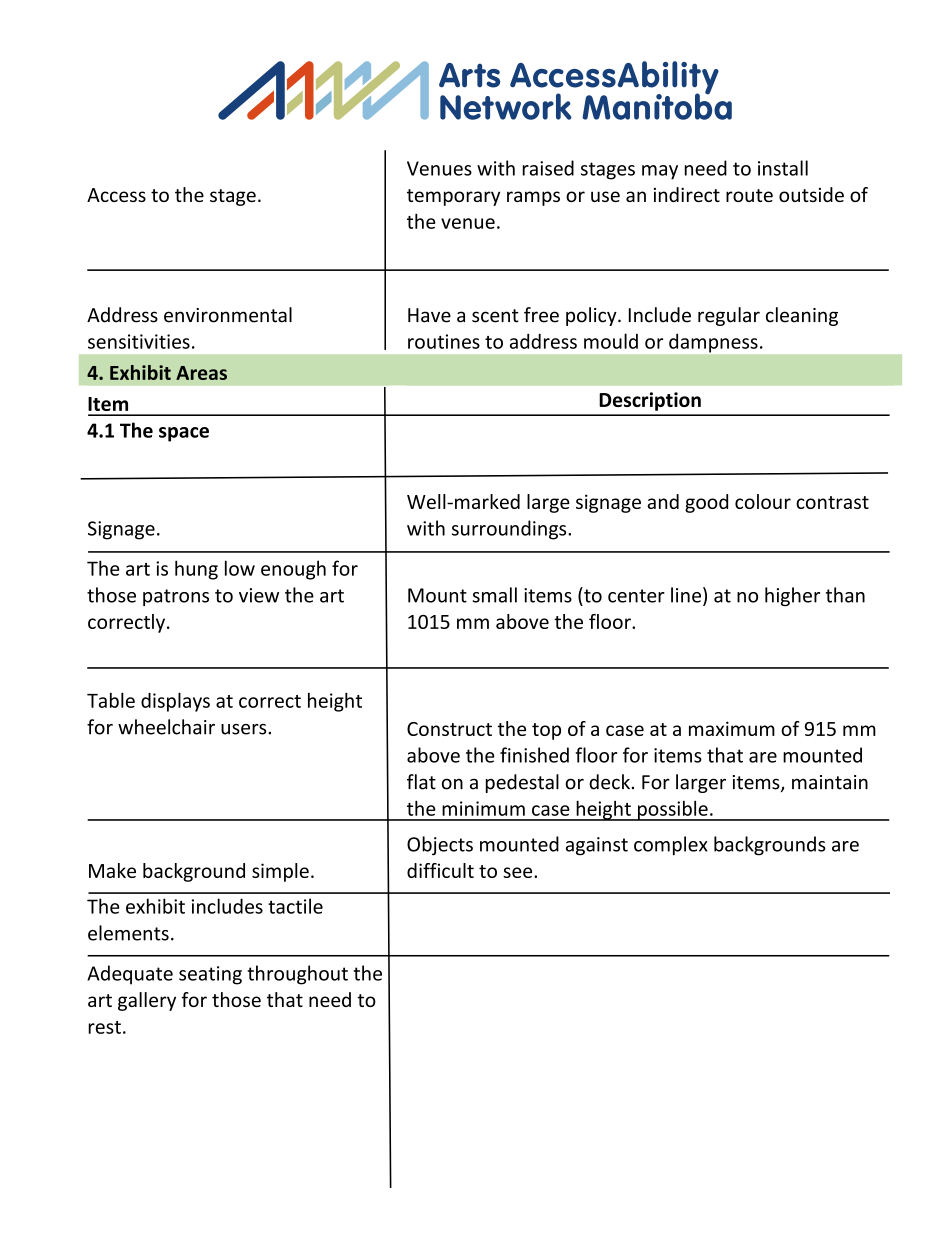 The height and width of the screenshot is (1233, 952). I want to click on route, so click(749, 195).
